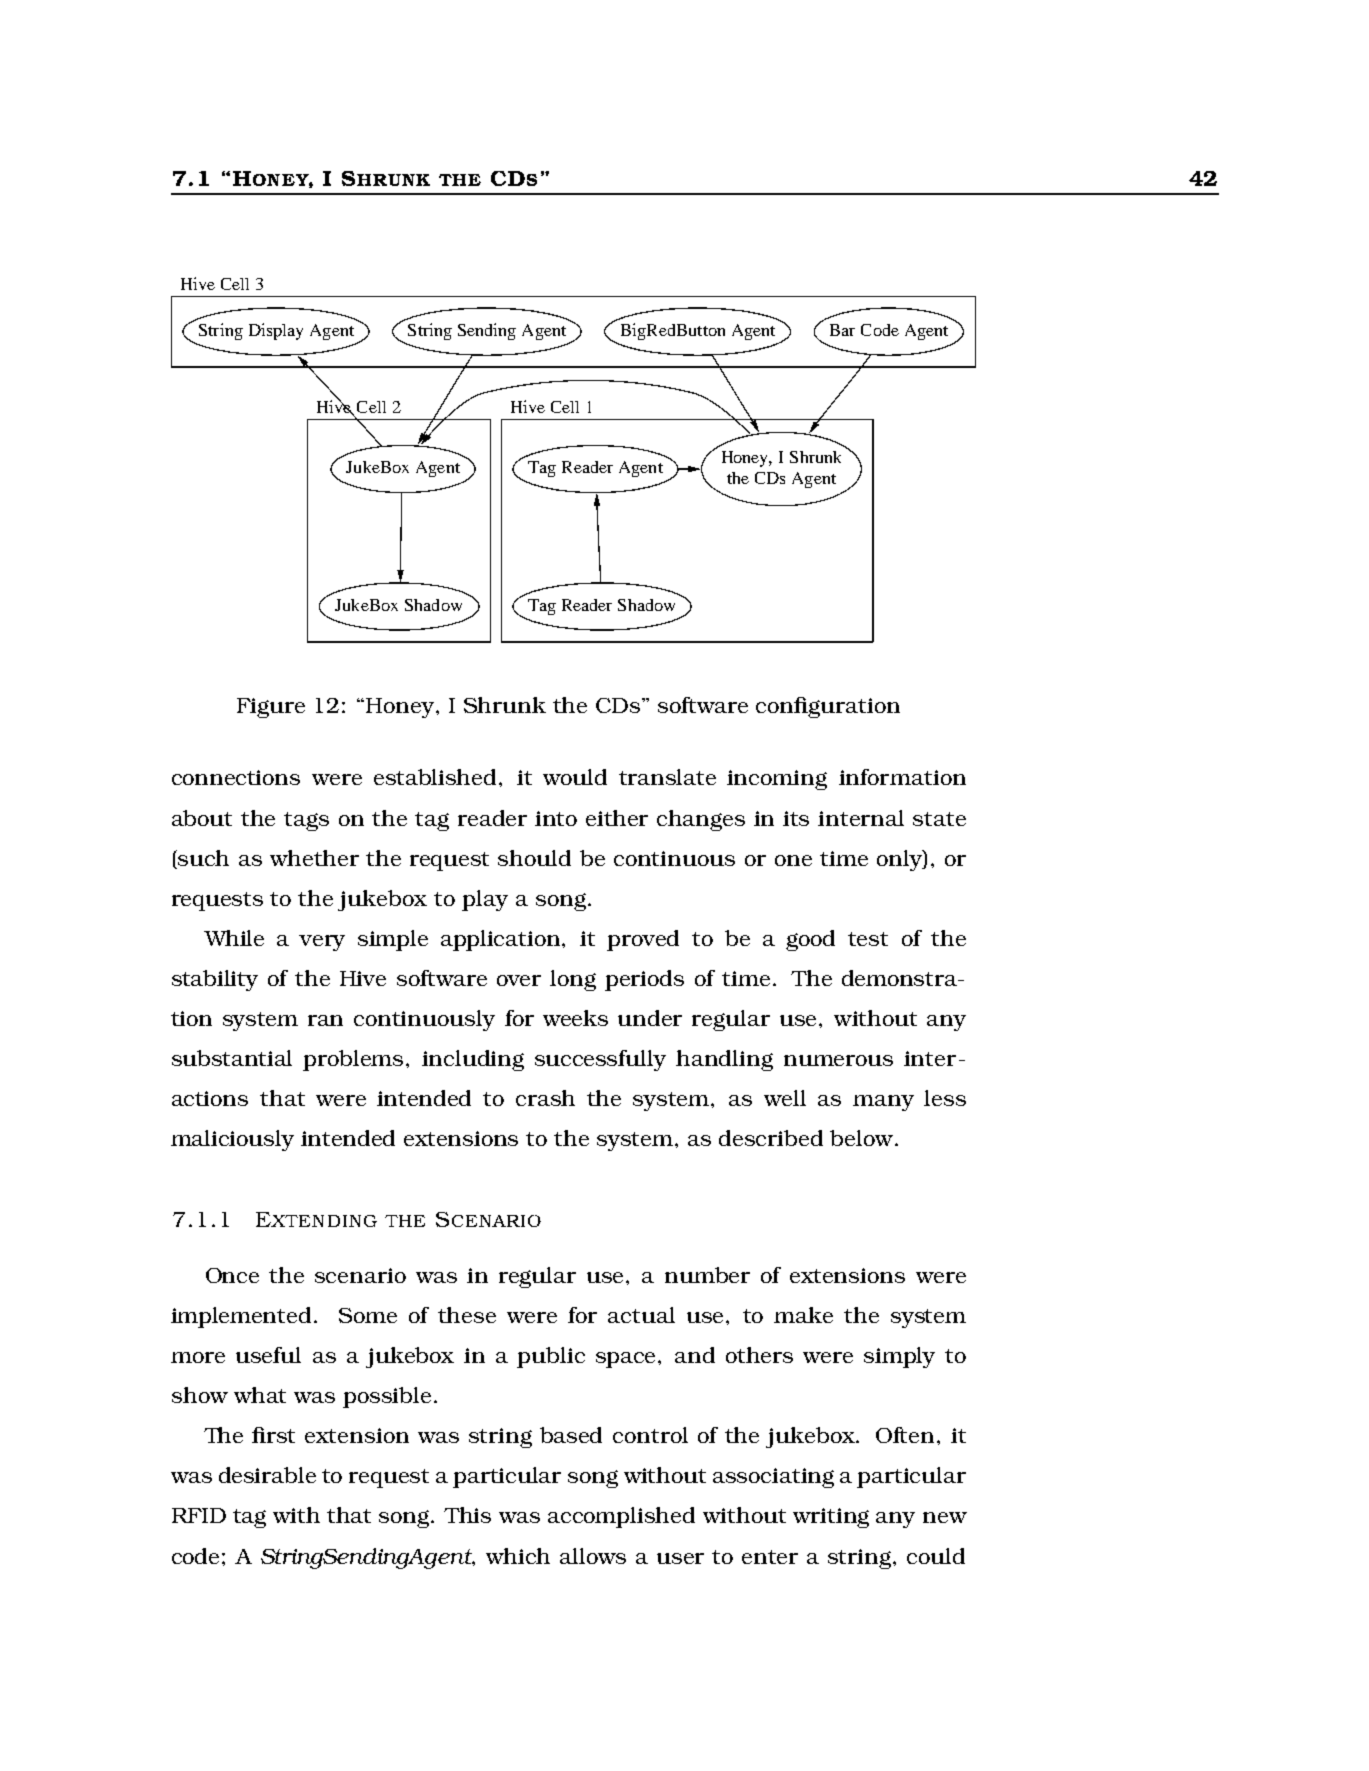  I want to click on successfully, so click(600, 1060).
